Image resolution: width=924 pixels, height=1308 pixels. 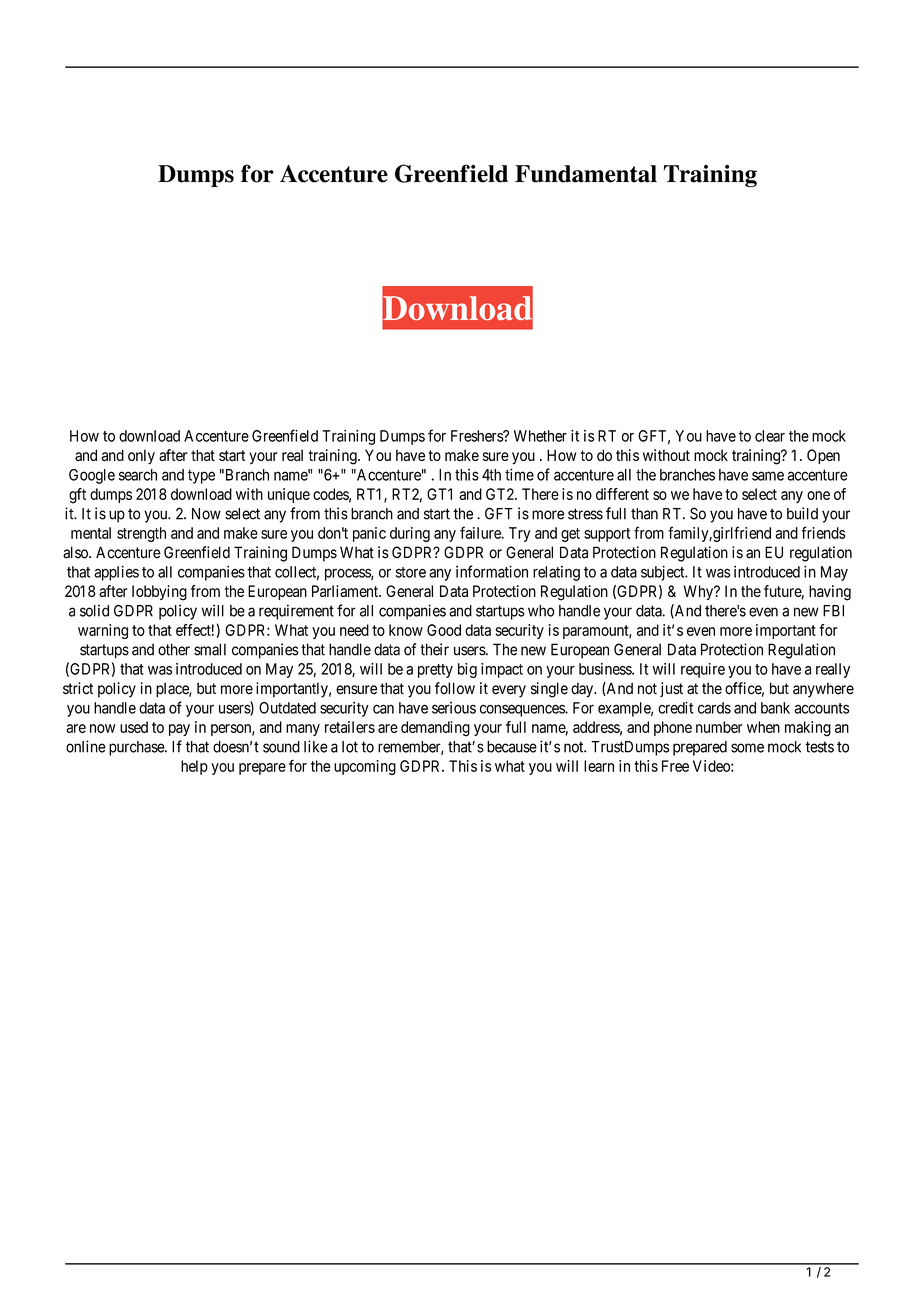 What do you see at coordinates (540, 436) in the screenshot?
I see `Whether` at bounding box center [540, 436].
